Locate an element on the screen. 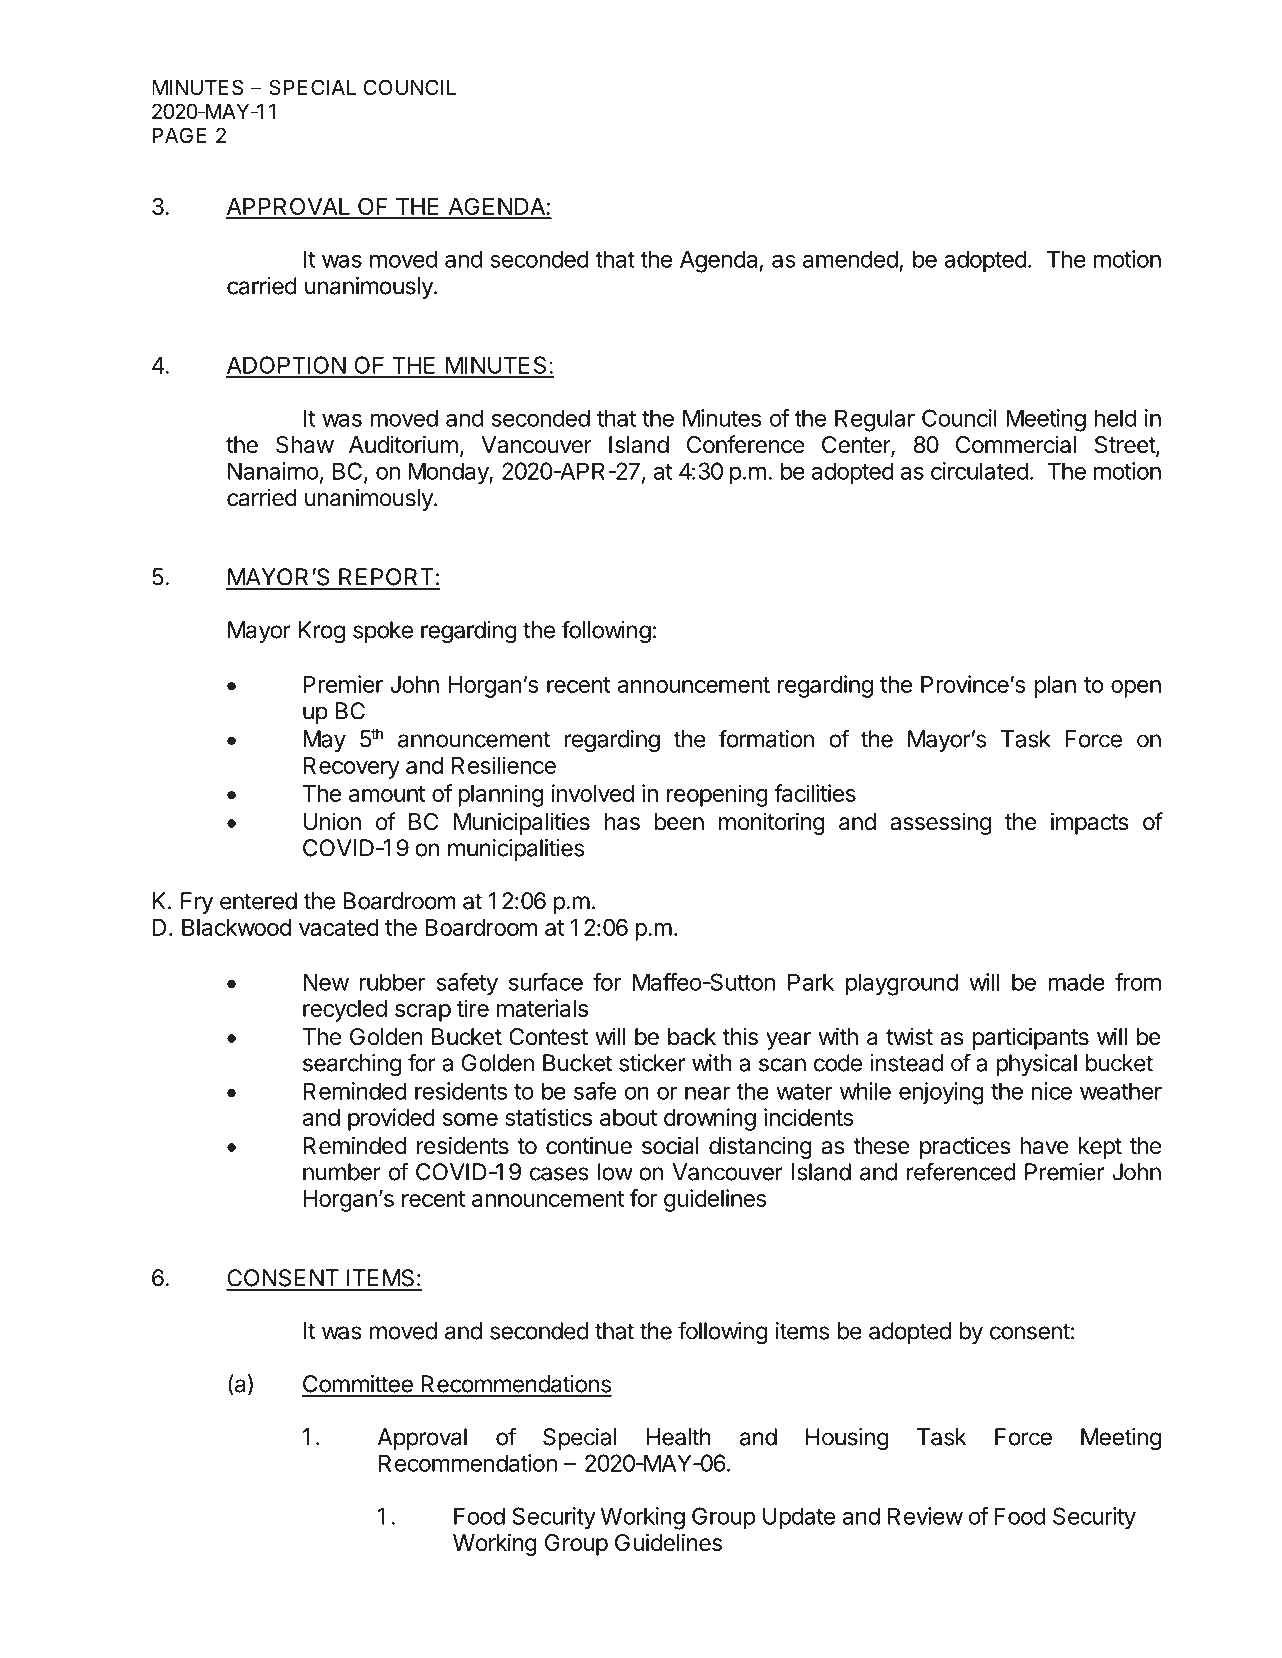 This screenshot has width=1282, height=1658. held is located at coordinates (1115, 418).
